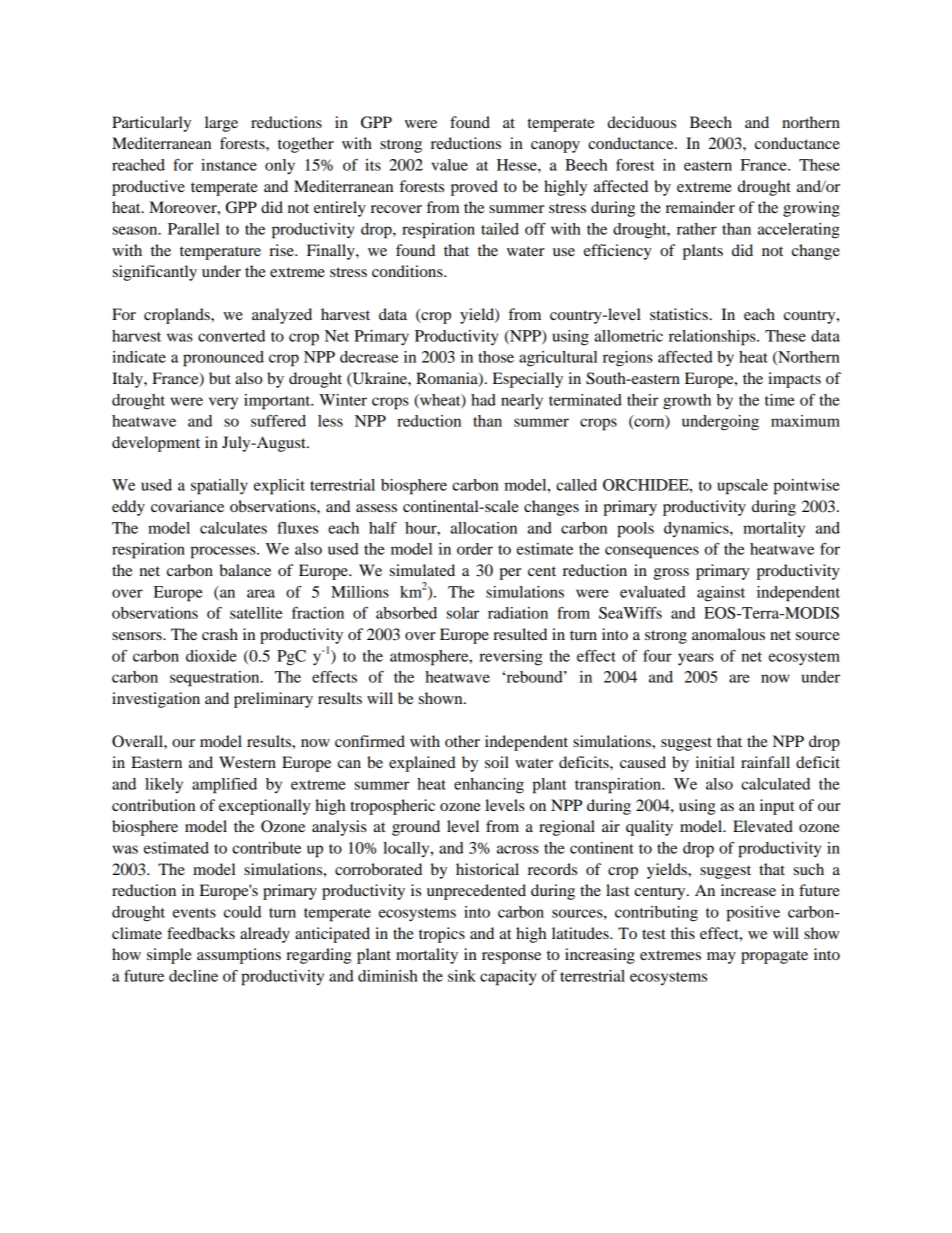 The width and height of the page is (952, 1233). What do you see at coordinates (496, 357) in the page?
I see `those` at bounding box center [496, 357].
